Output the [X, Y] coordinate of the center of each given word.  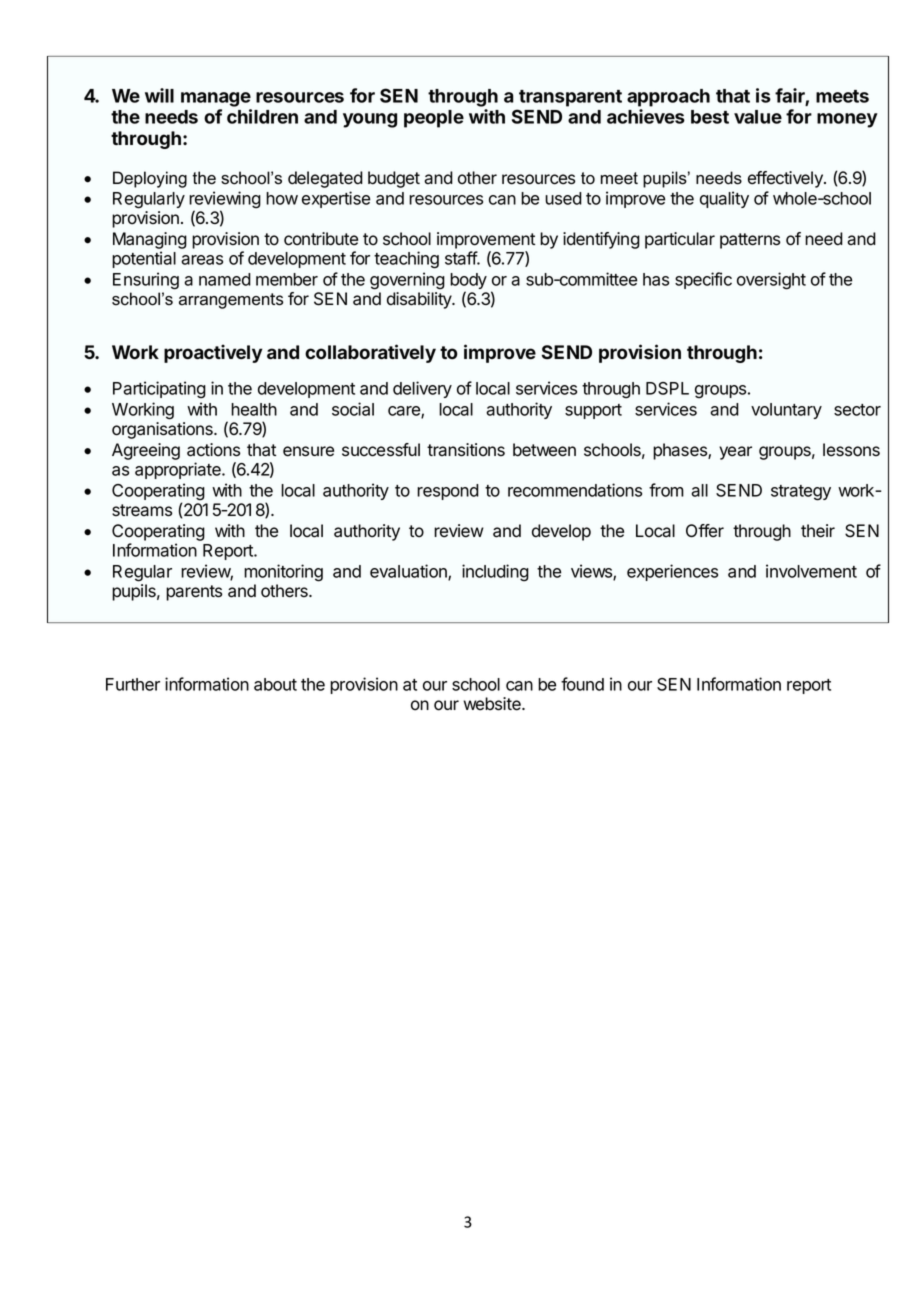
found [582, 684]
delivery [422, 389]
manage [216, 99]
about [275, 684]
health [254, 409]
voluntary [786, 411]
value [758, 117]
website [493, 704]
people [434, 119]
